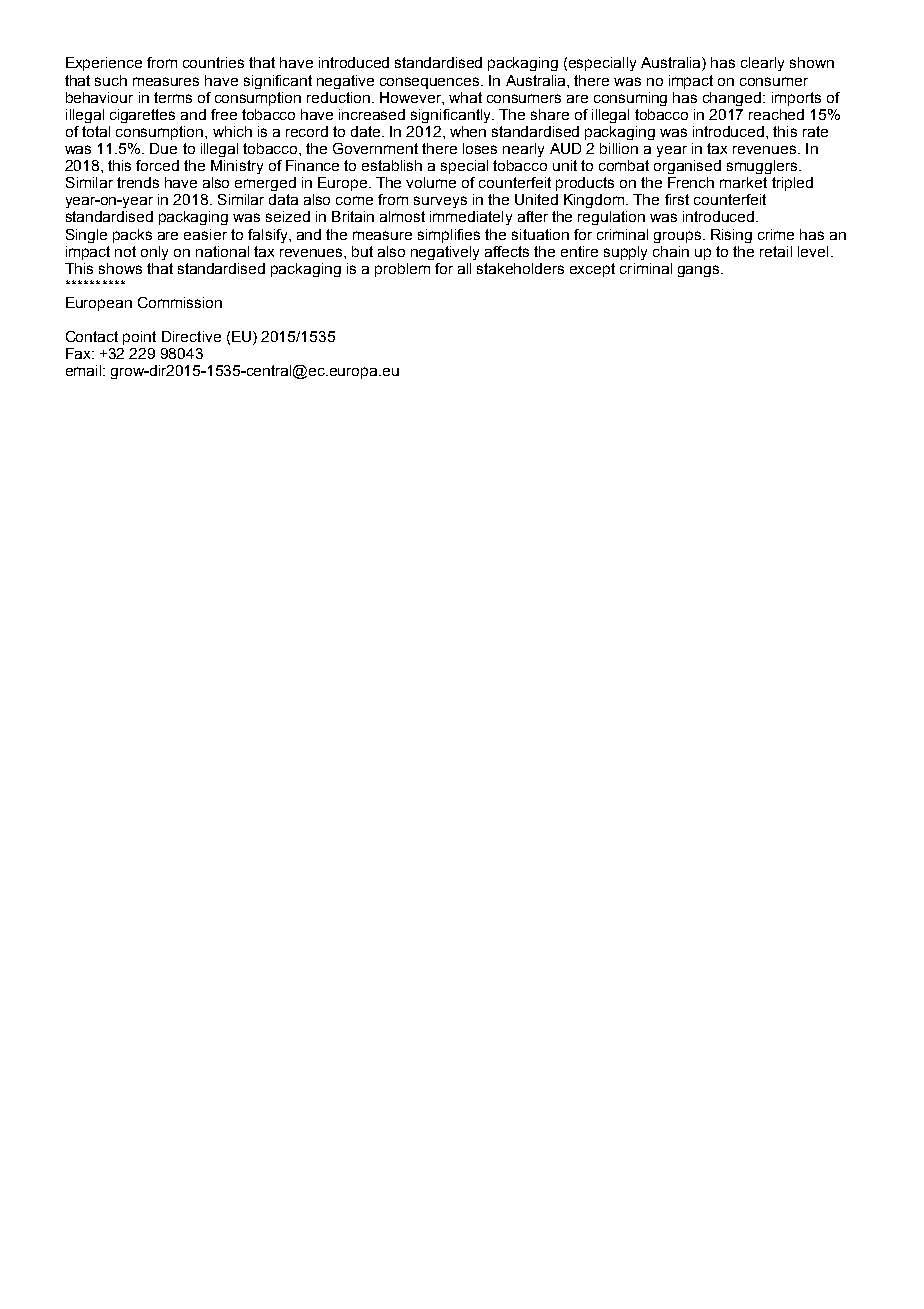 The image size is (924, 1309). Describe the element at coordinates (731, 236) in the image. I see `Rising` at that location.
